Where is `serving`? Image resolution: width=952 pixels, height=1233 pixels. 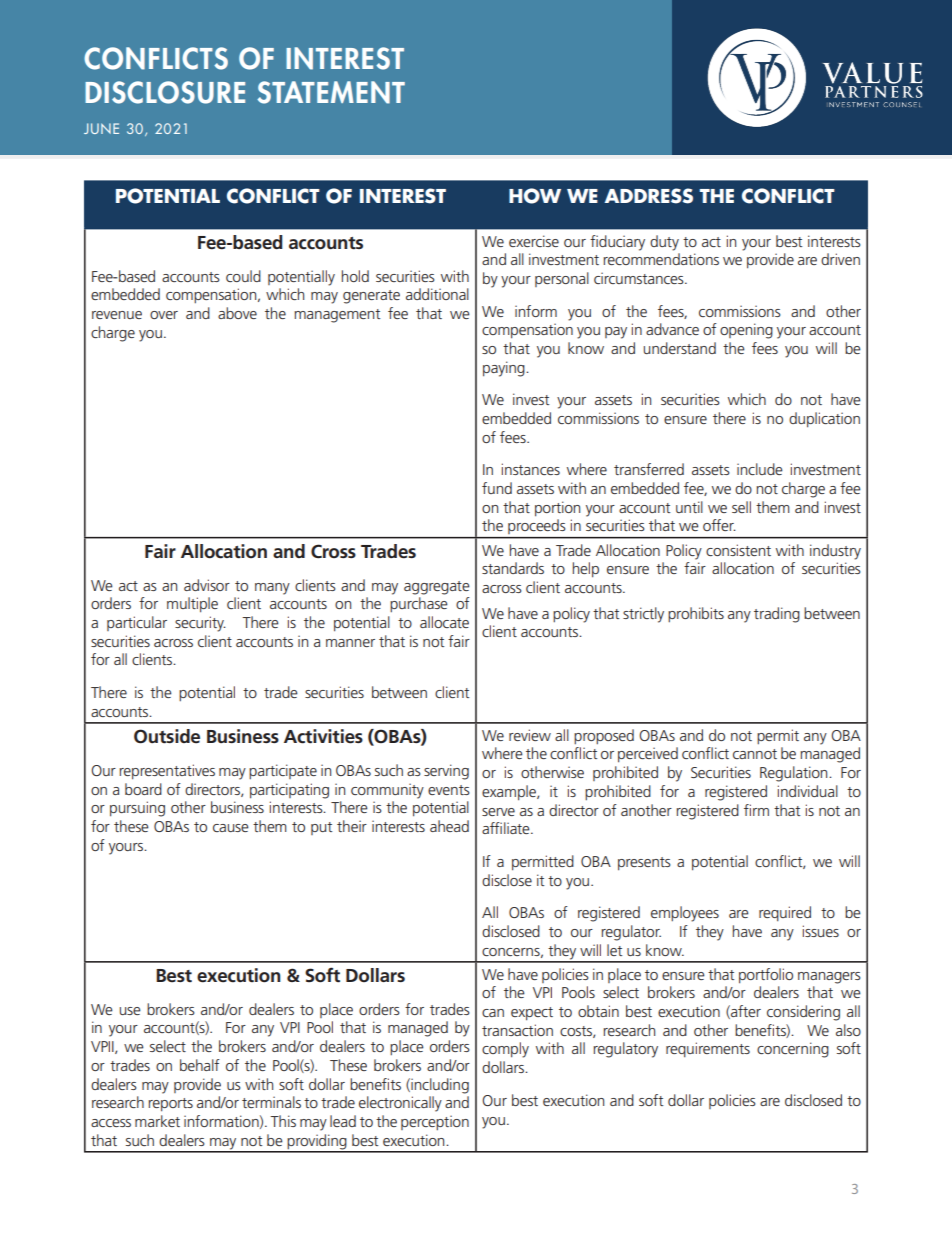 serving is located at coordinates (446, 772).
